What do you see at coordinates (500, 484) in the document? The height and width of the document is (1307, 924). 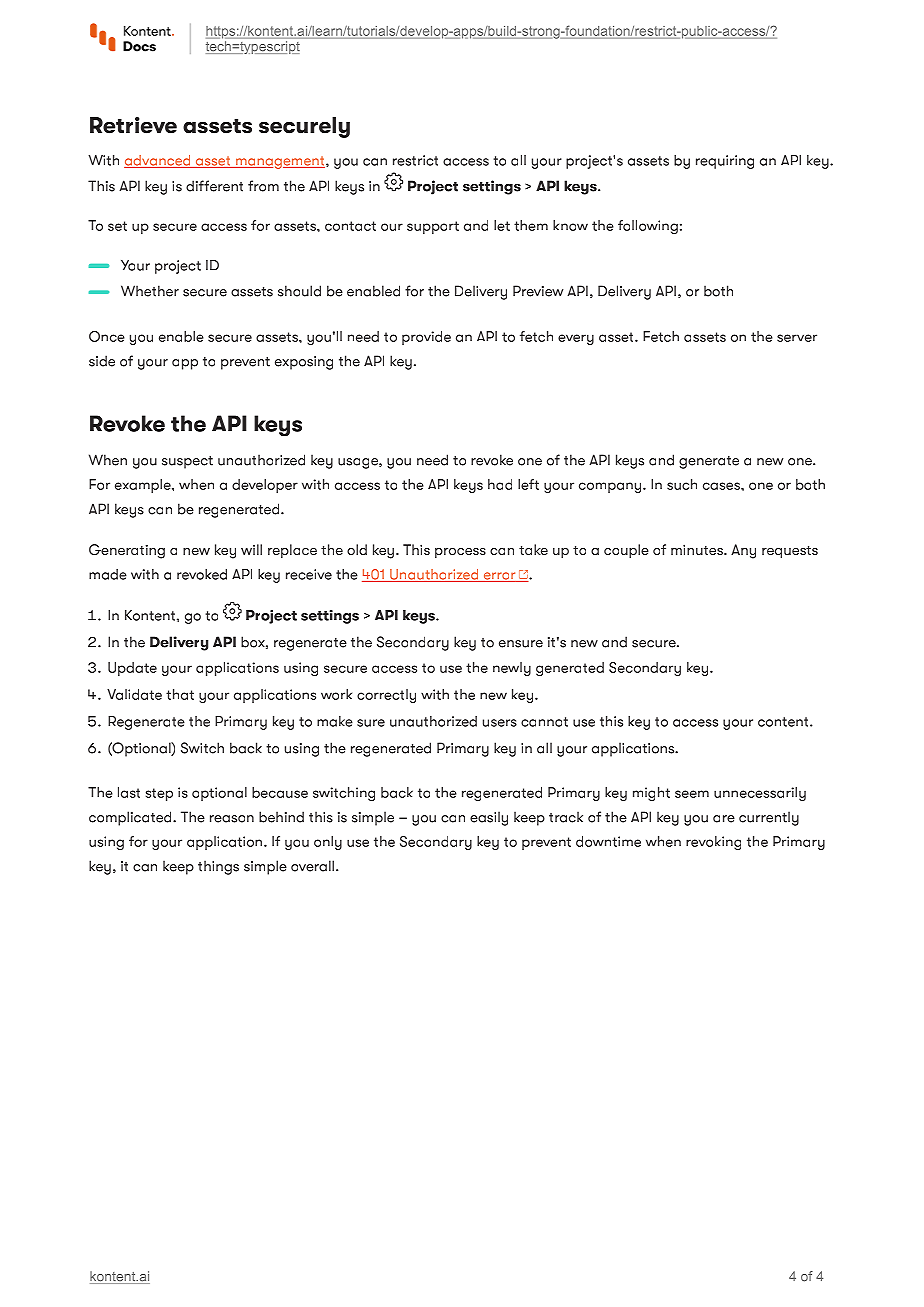 I see `had` at bounding box center [500, 484].
